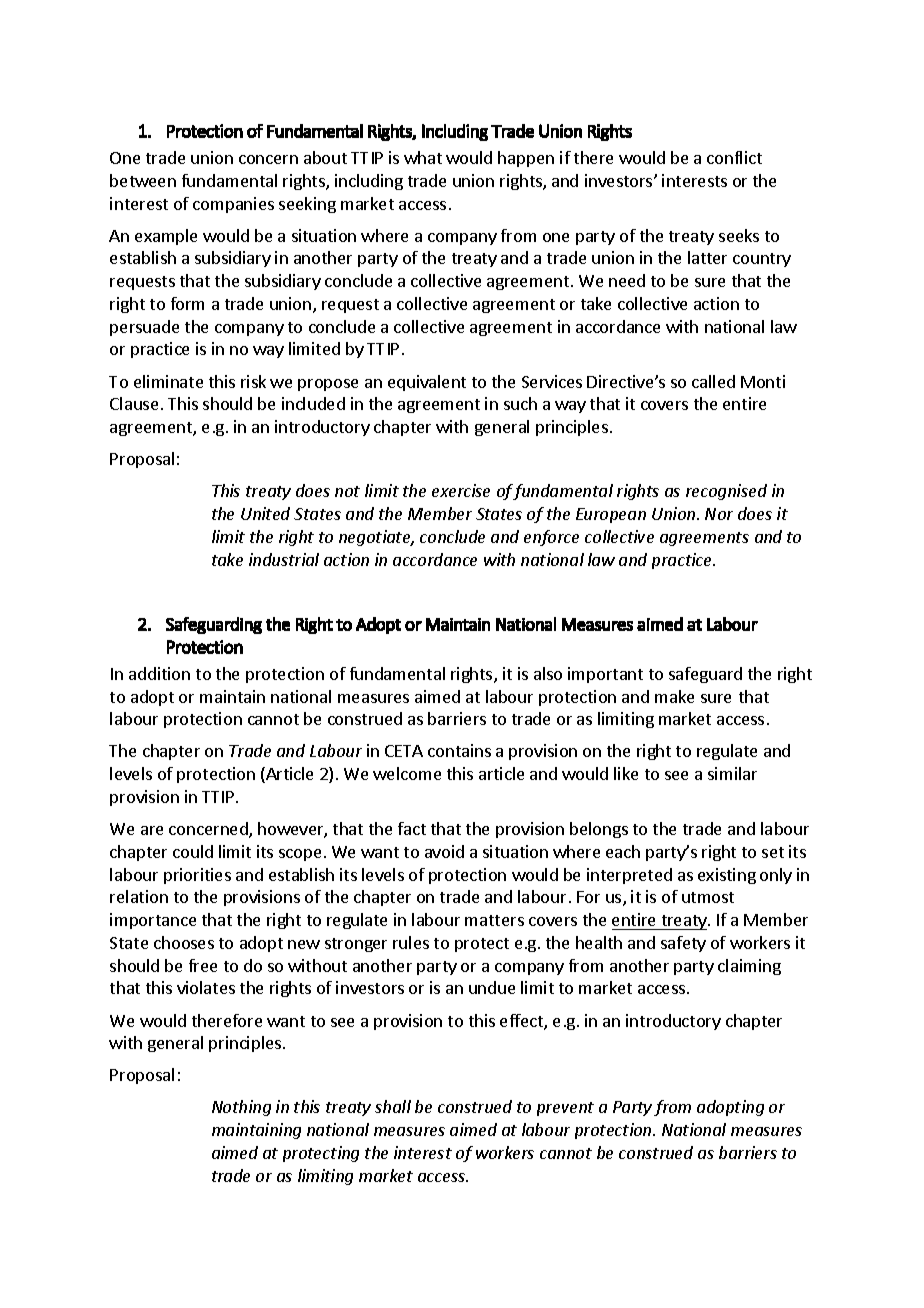  Describe the element at coordinates (674, 696) in the document. I see `make` at that location.
